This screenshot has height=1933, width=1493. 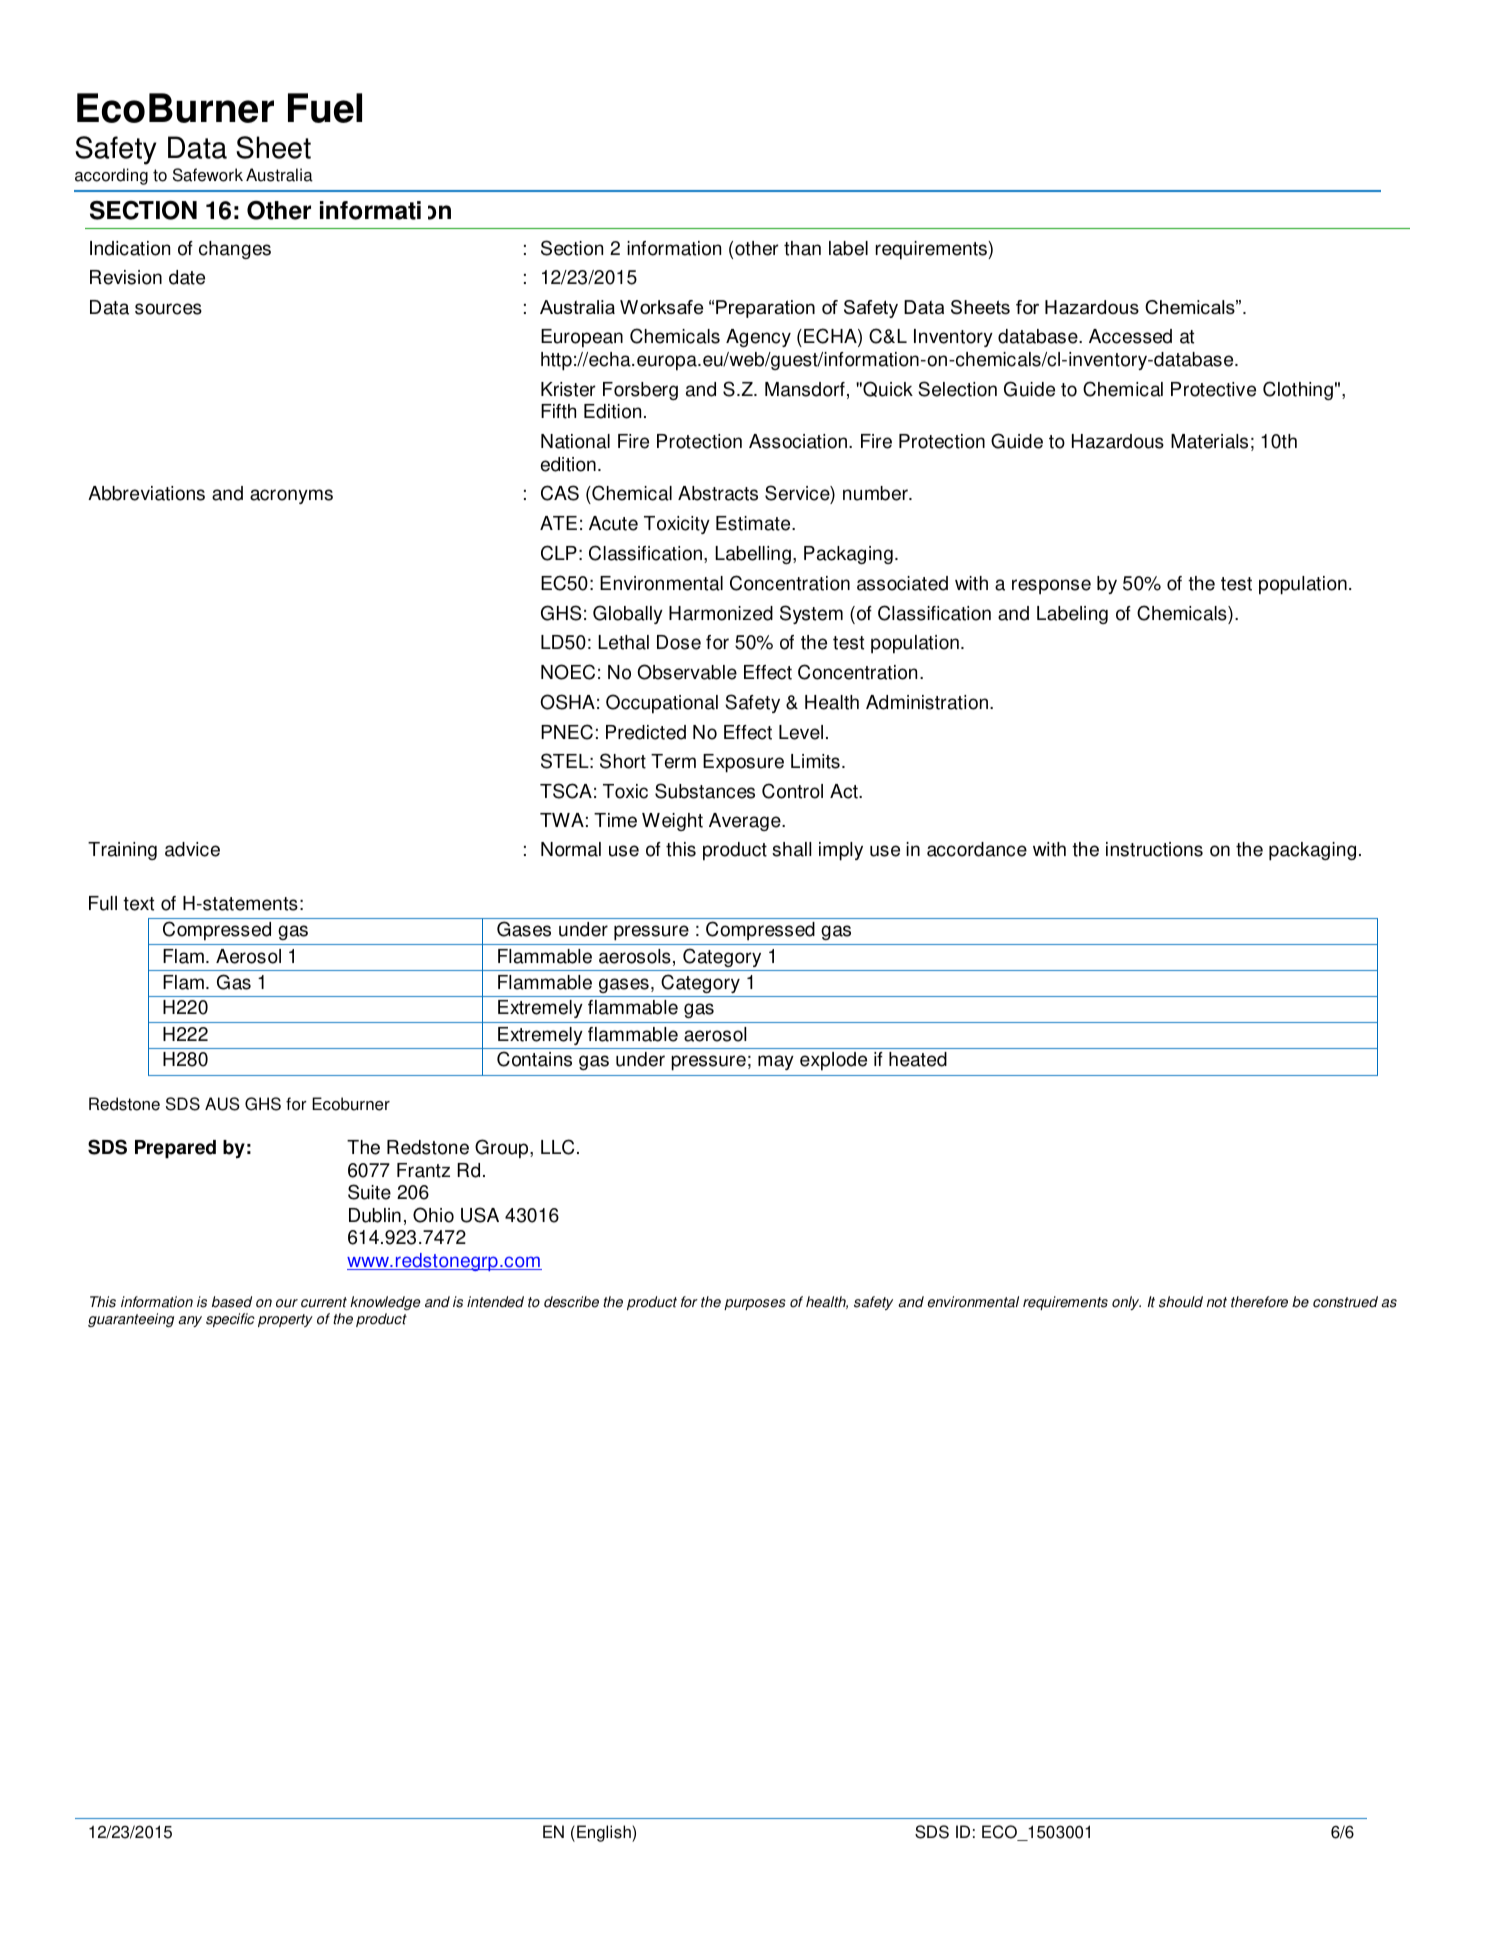 I want to click on should, so click(x=1181, y=1302).
